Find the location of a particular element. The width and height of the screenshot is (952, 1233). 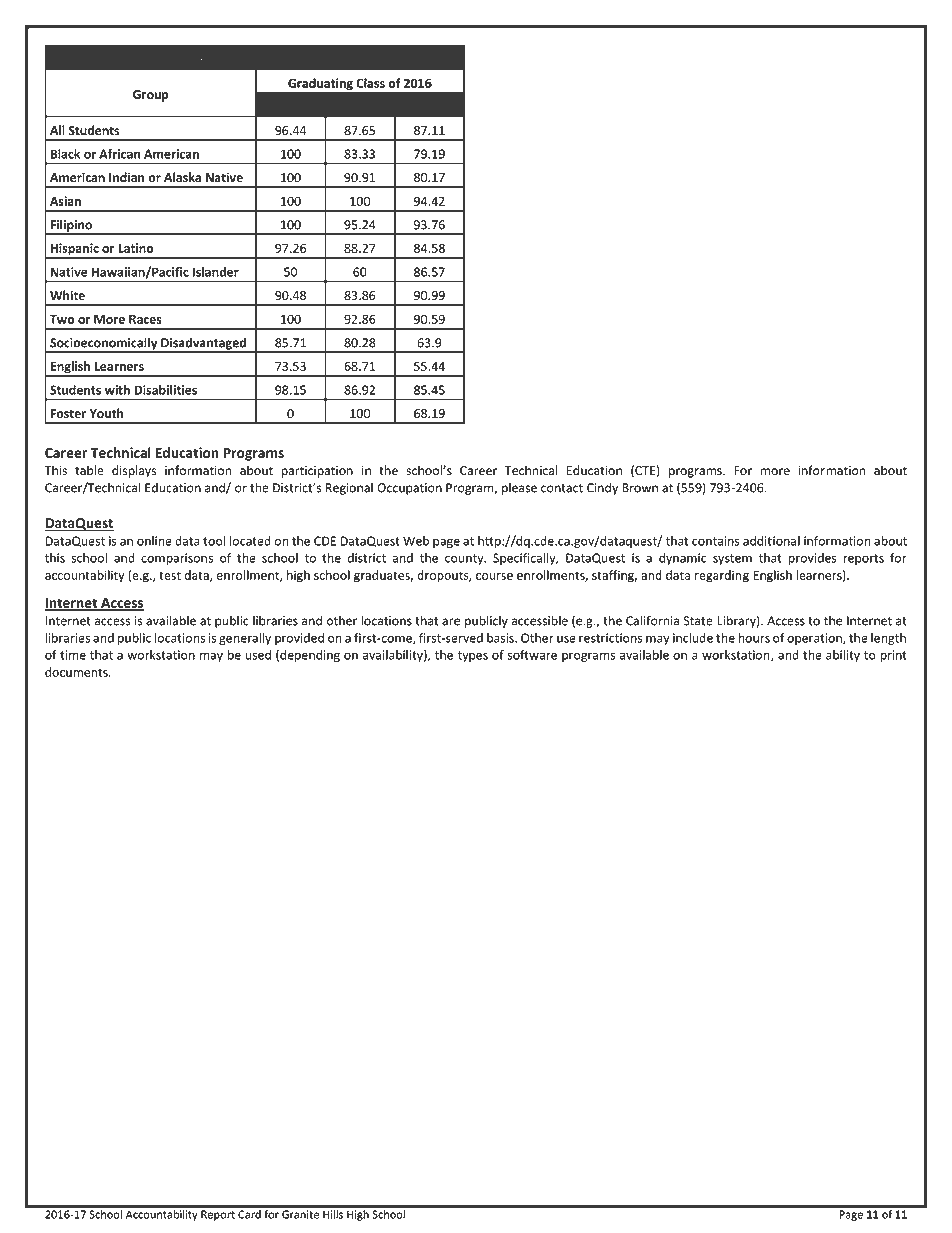

Disadvantaged is located at coordinates (203, 345).
